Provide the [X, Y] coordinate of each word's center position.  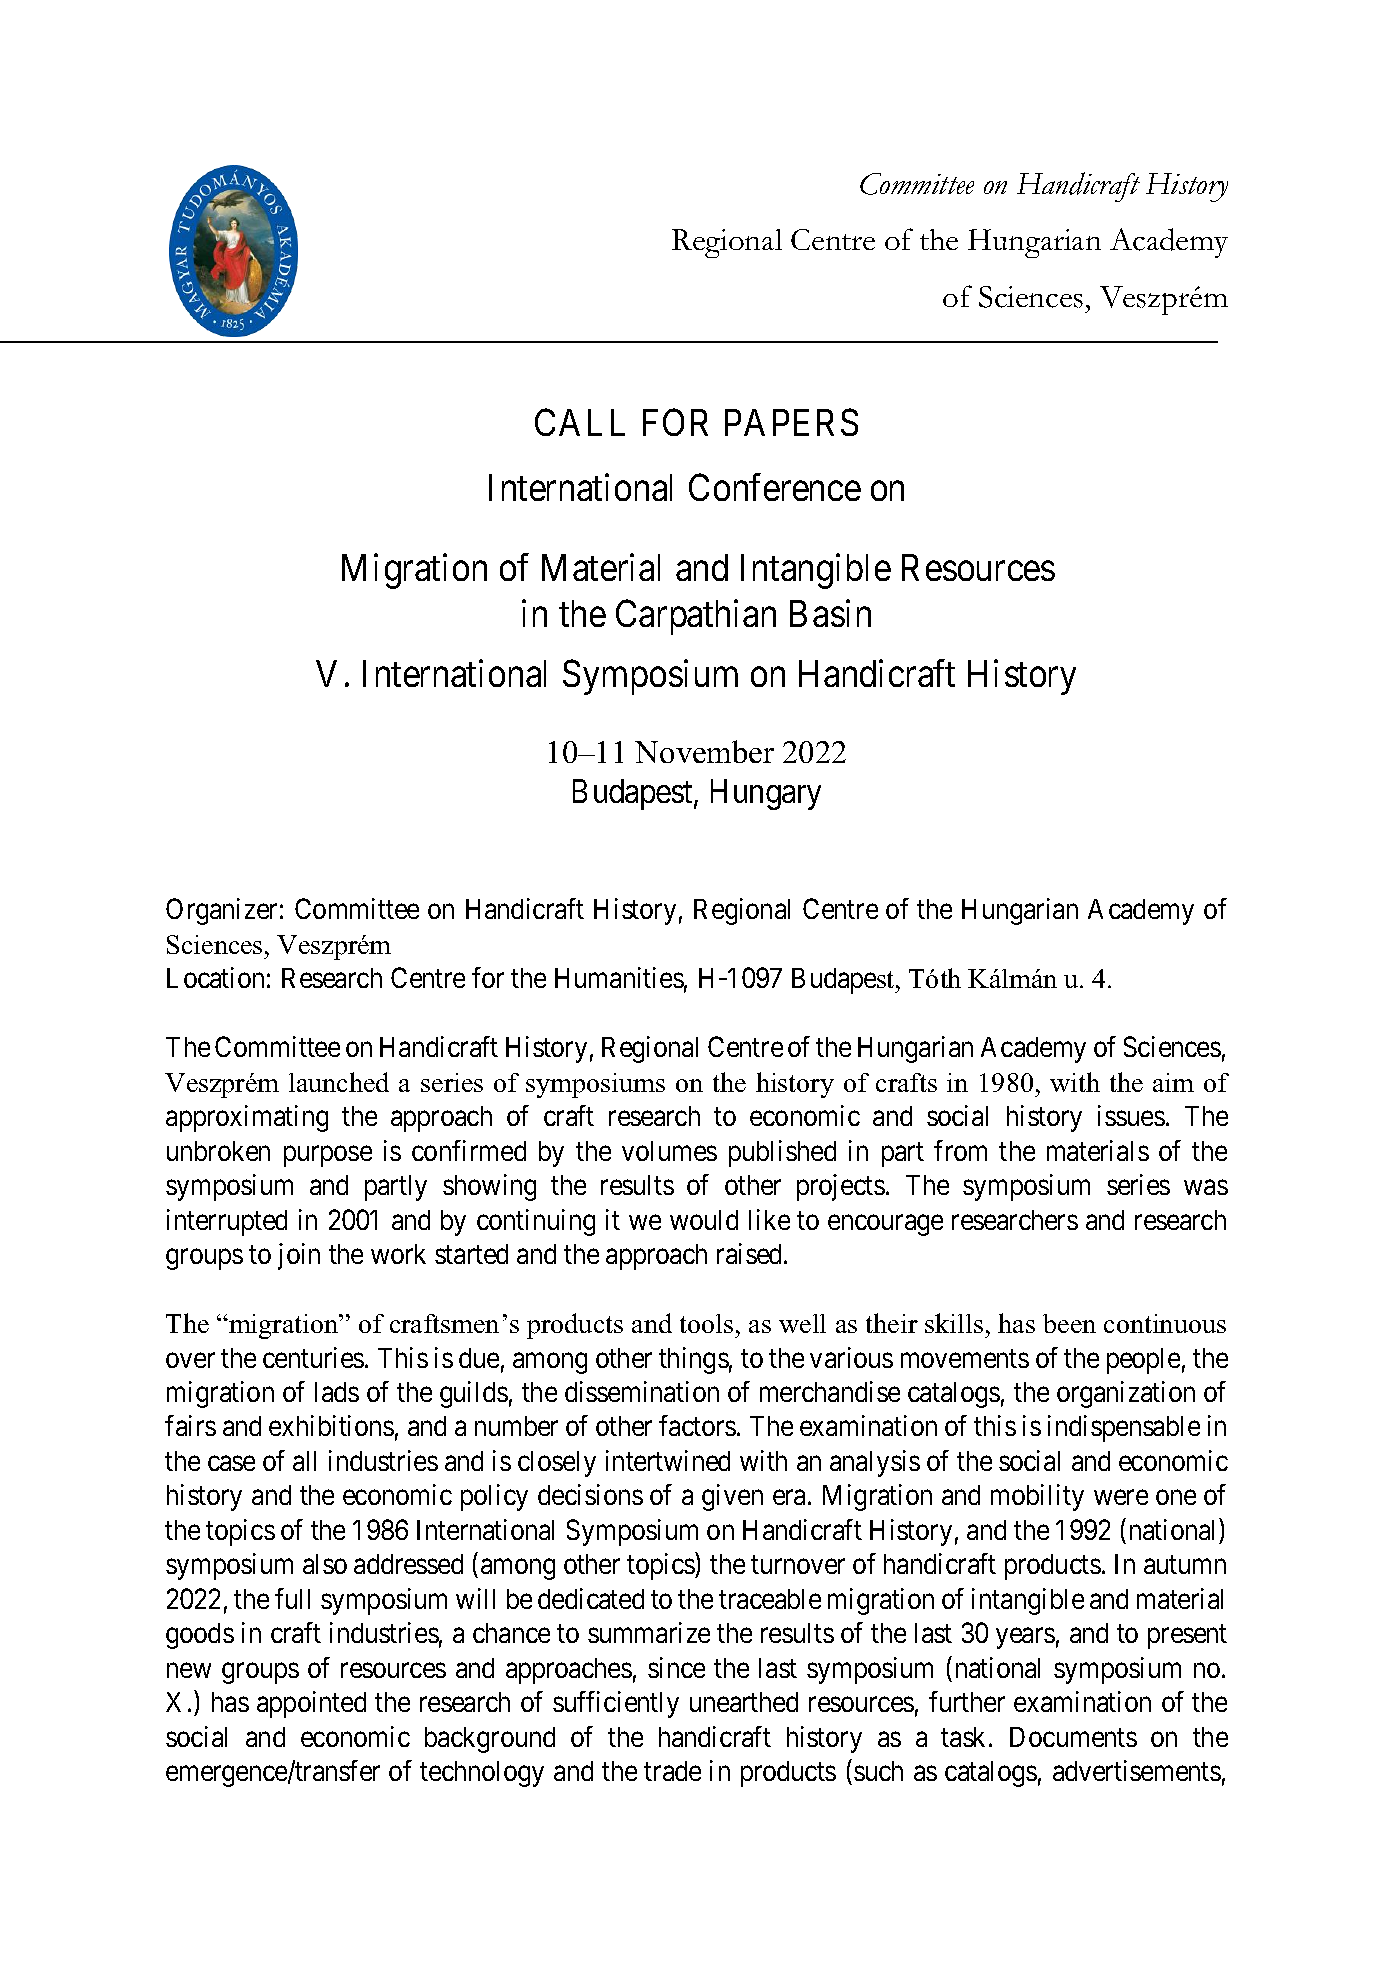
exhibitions [331, 1425]
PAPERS [791, 422]
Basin [830, 613]
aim [1173, 1082]
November [704, 751]
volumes [669, 1151]
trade [672, 1771]
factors [697, 1425]
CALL [580, 422]
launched [339, 1082]
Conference [775, 487]
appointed [311, 1704]
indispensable [1124, 1428]
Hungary [766, 795]
